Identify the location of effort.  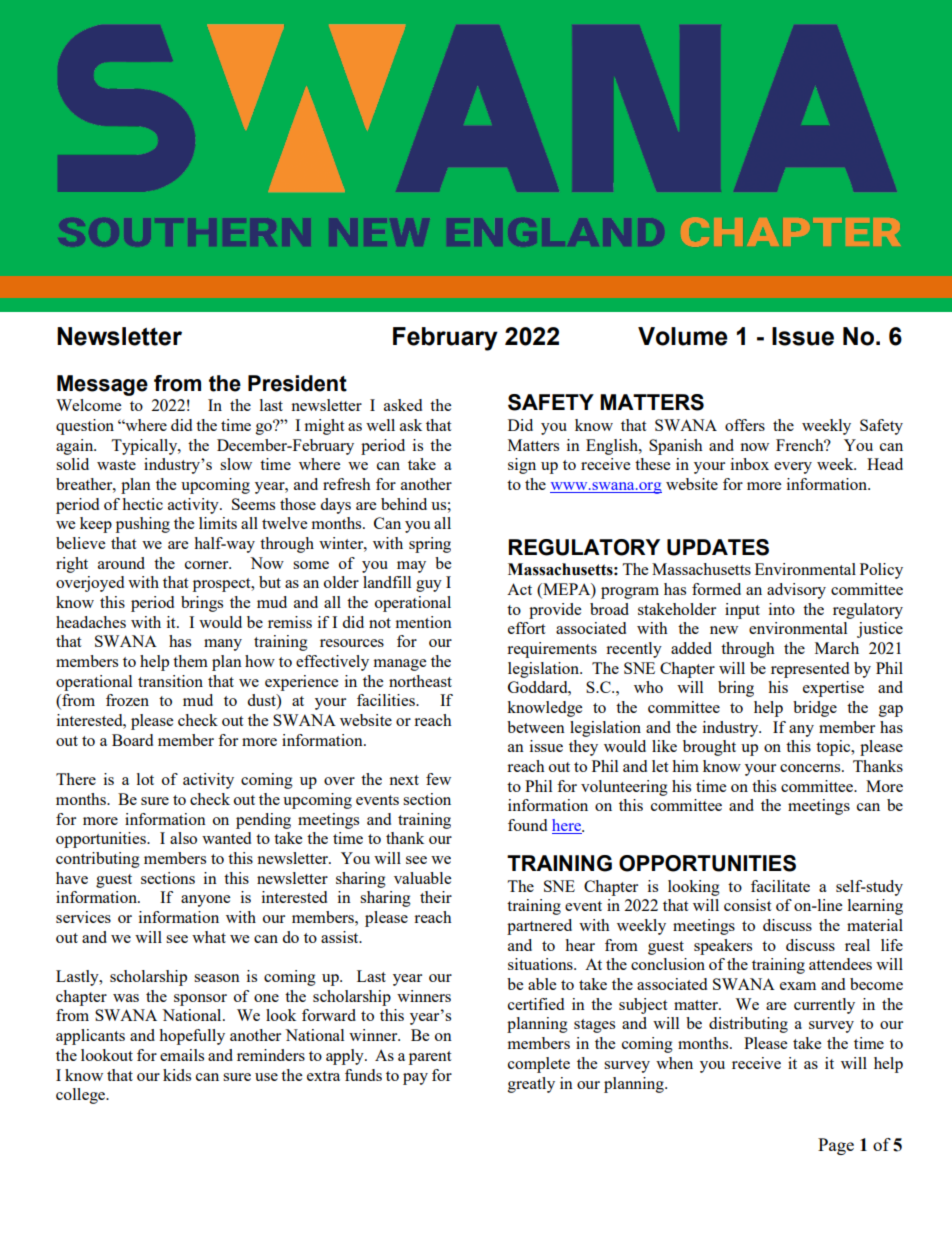
(526, 628).
